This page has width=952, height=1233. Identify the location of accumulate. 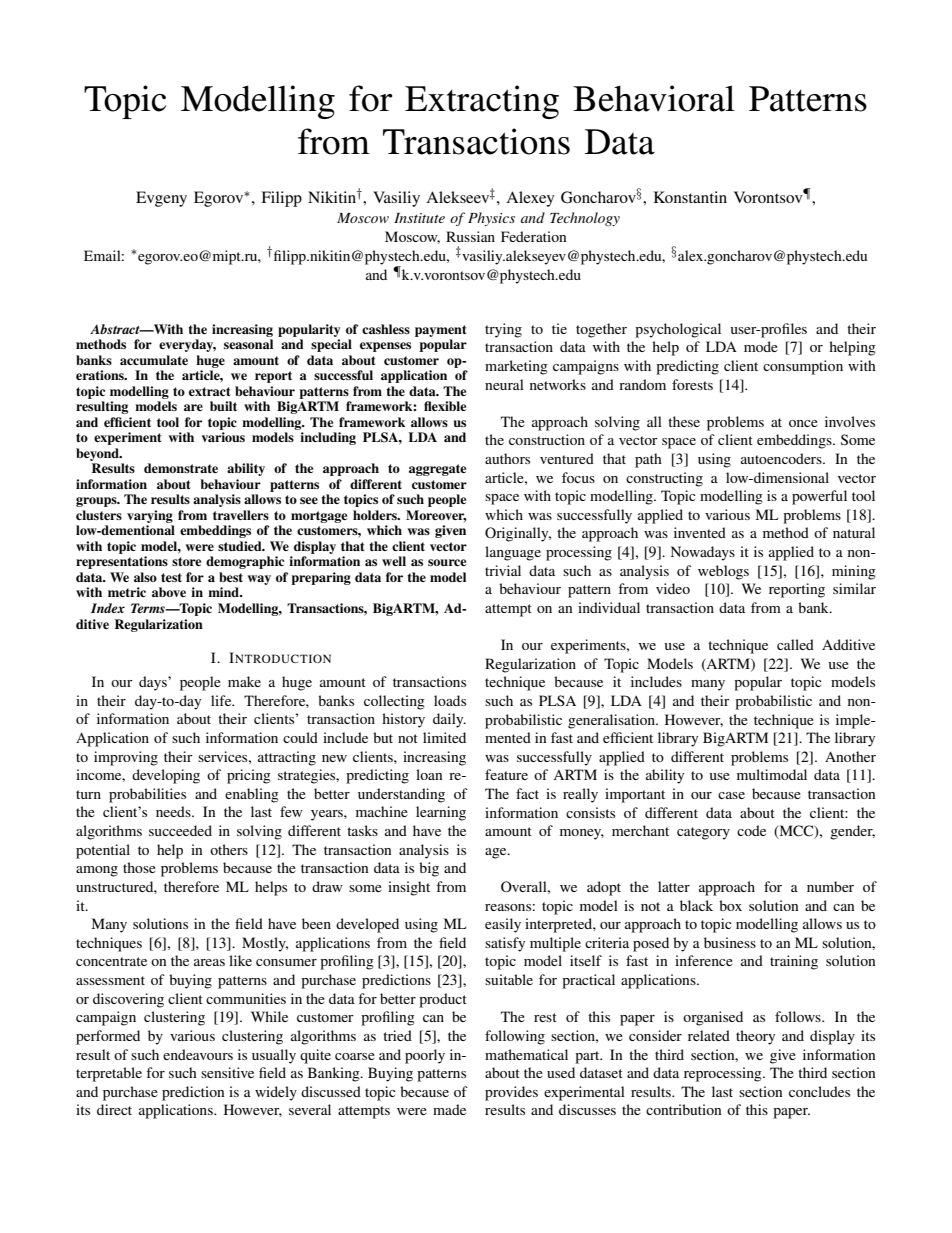
(154, 360).
